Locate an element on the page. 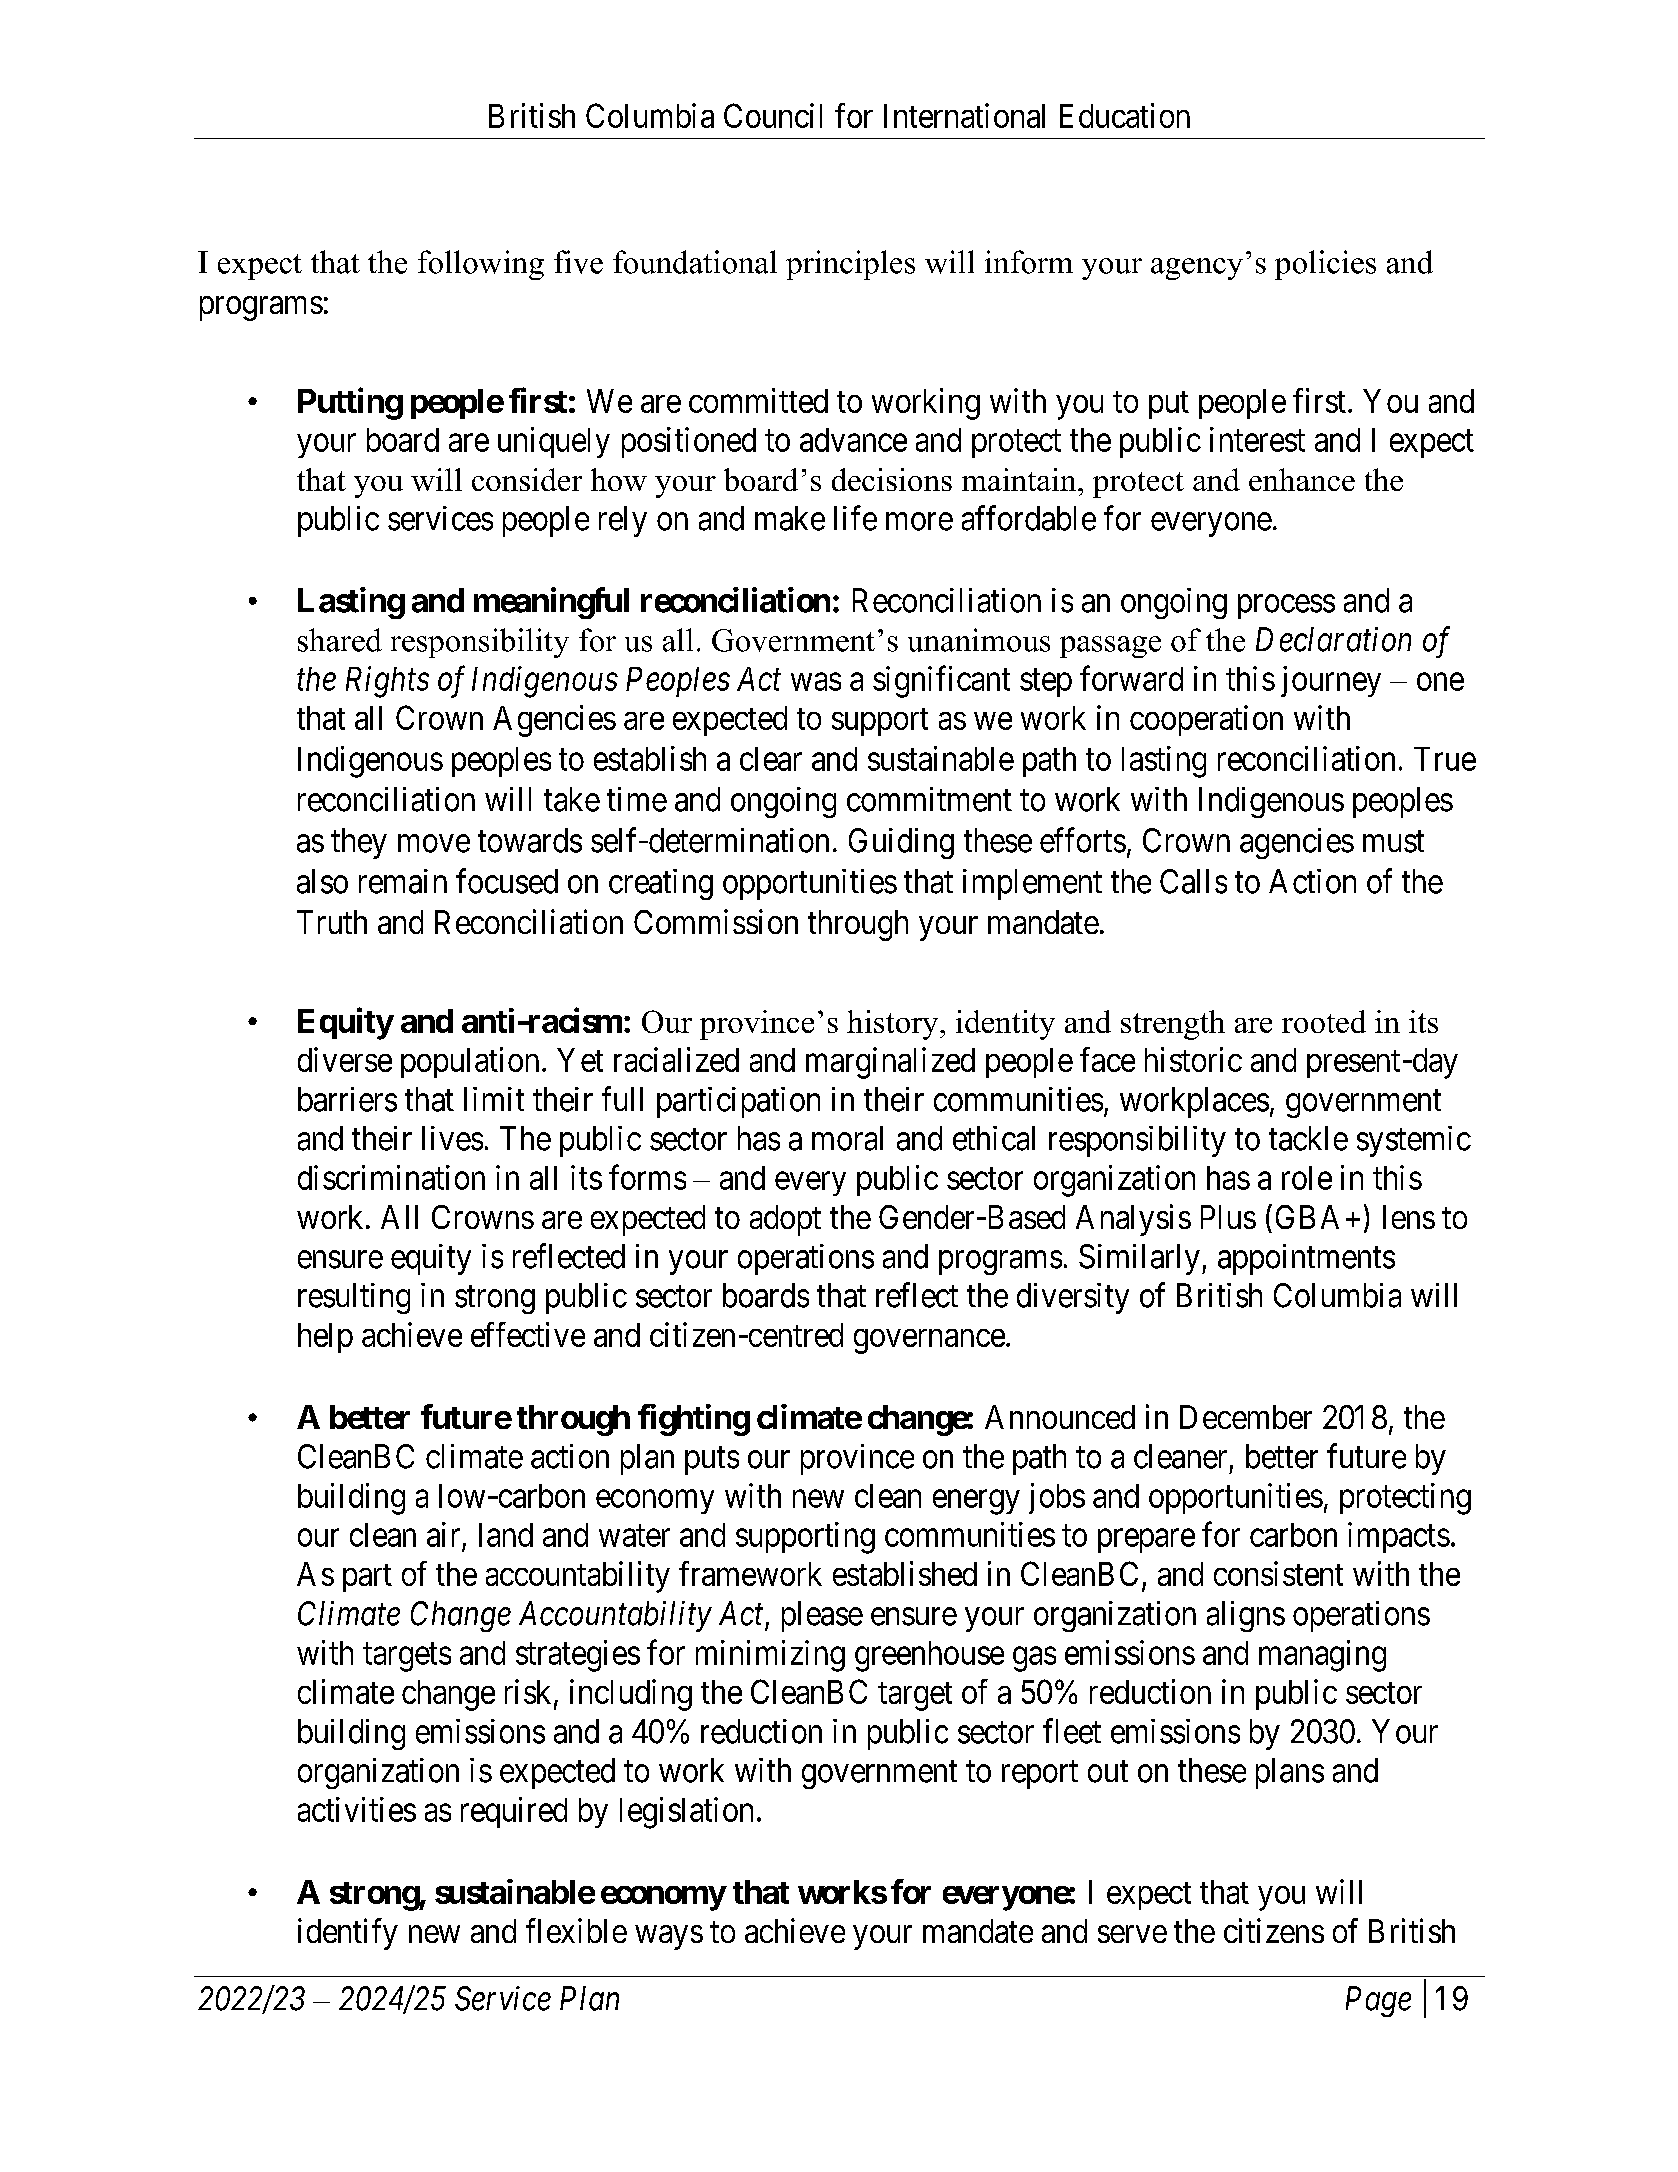  Declaration is located at coordinates (1333, 639).
